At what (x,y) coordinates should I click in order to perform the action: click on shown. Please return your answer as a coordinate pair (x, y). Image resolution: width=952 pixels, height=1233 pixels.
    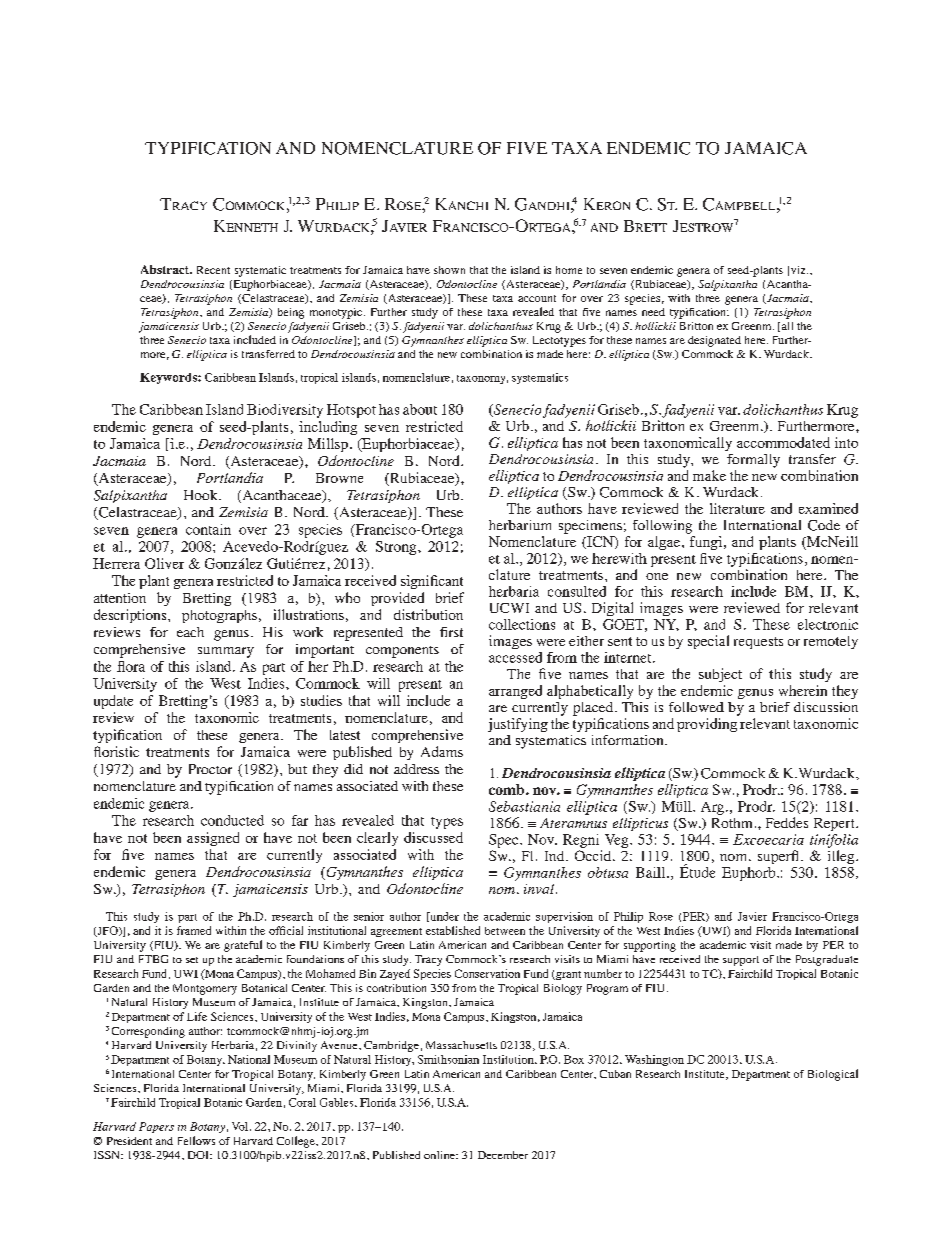
    Looking at the image, I should click on (449, 270).
